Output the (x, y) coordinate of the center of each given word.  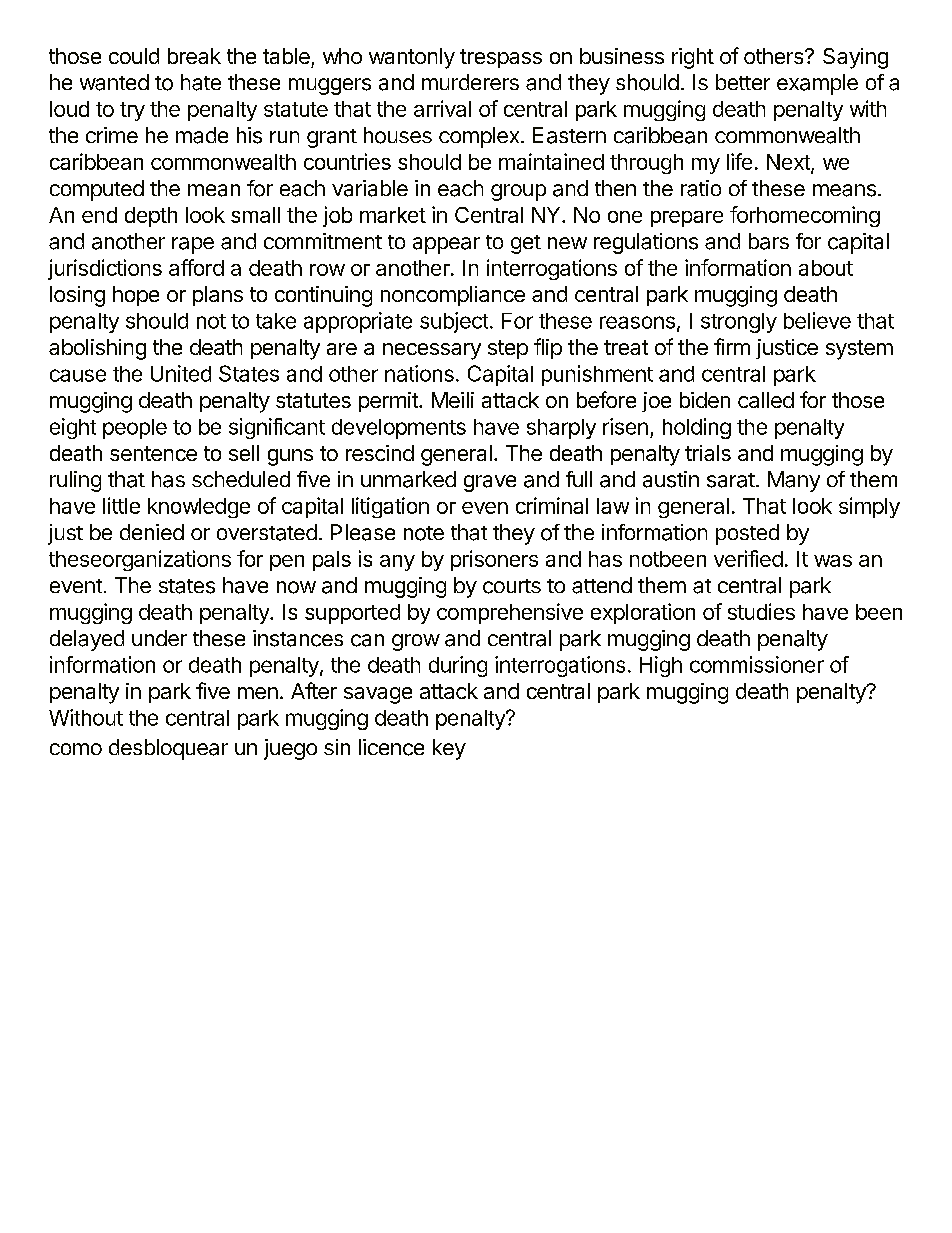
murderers (470, 82)
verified (748, 558)
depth (151, 217)
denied (152, 532)
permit (389, 402)
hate (201, 82)
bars (769, 241)
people (135, 429)
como (76, 749)
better (743, 82)
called (766, 400)
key (449, 749)
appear (446, 245)
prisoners (494, 560)
